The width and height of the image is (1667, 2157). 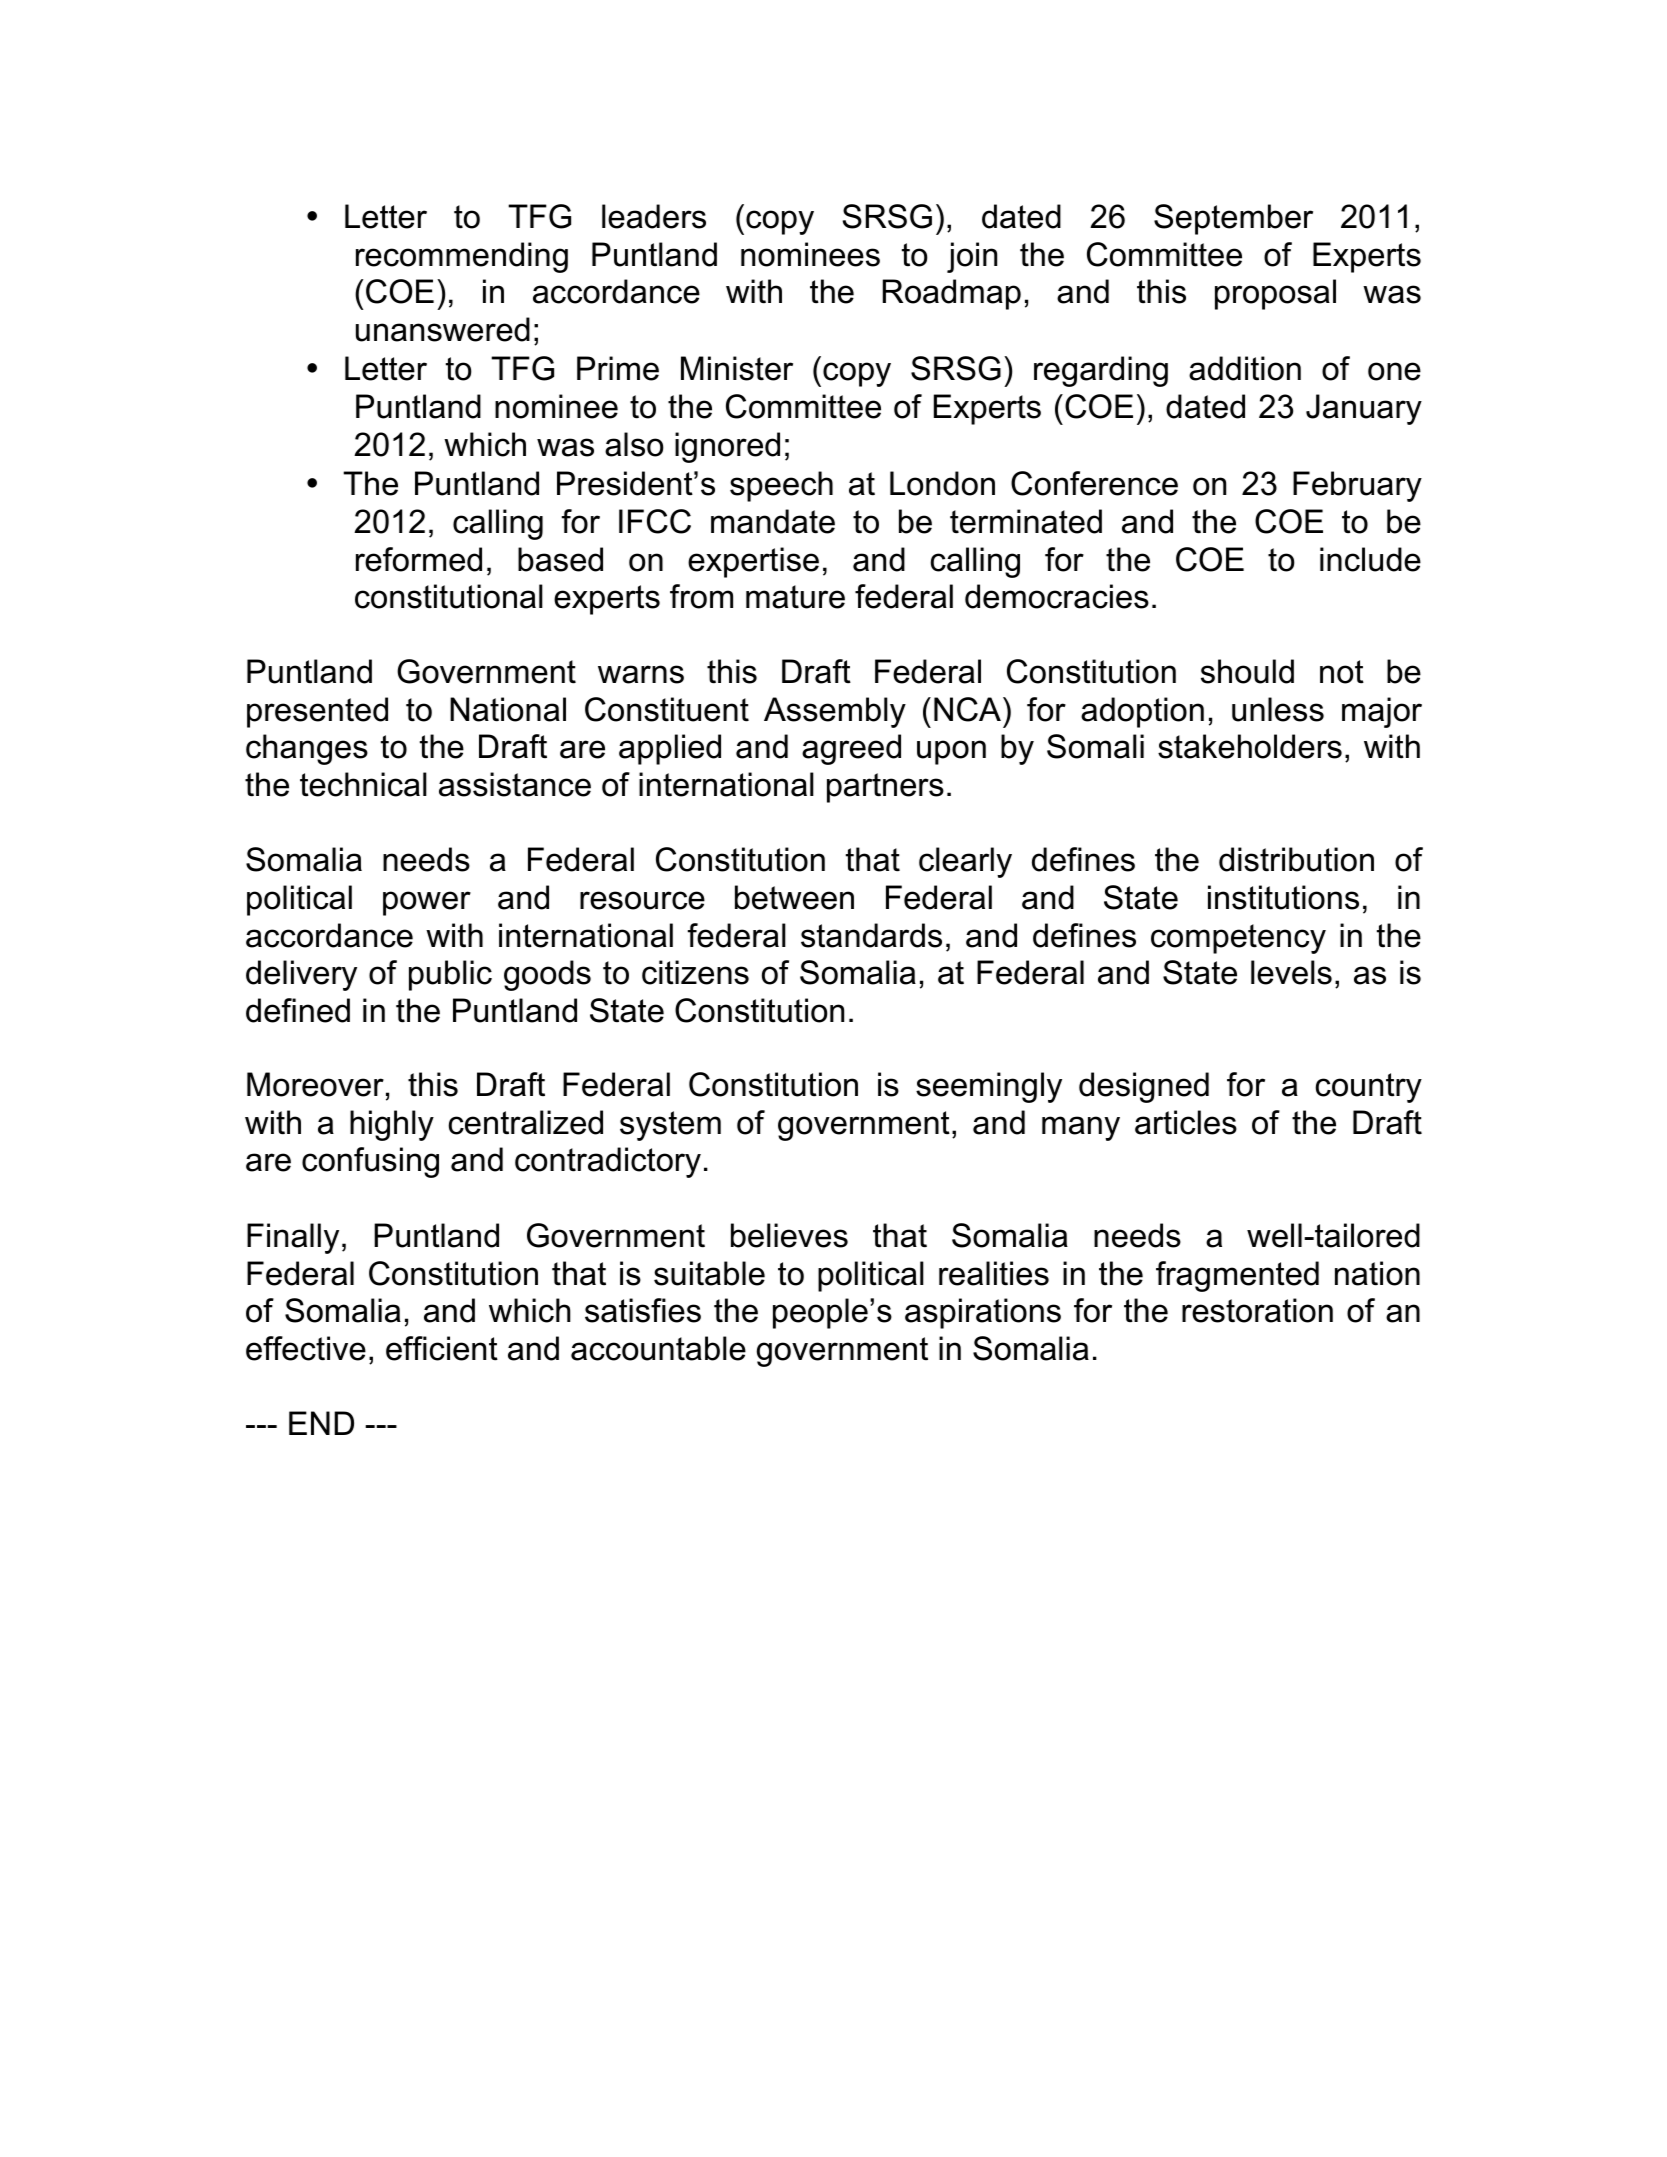 What do you see at coordinates (363, 784) in the image?
I see `technical` at bounding box center [363, 784].
